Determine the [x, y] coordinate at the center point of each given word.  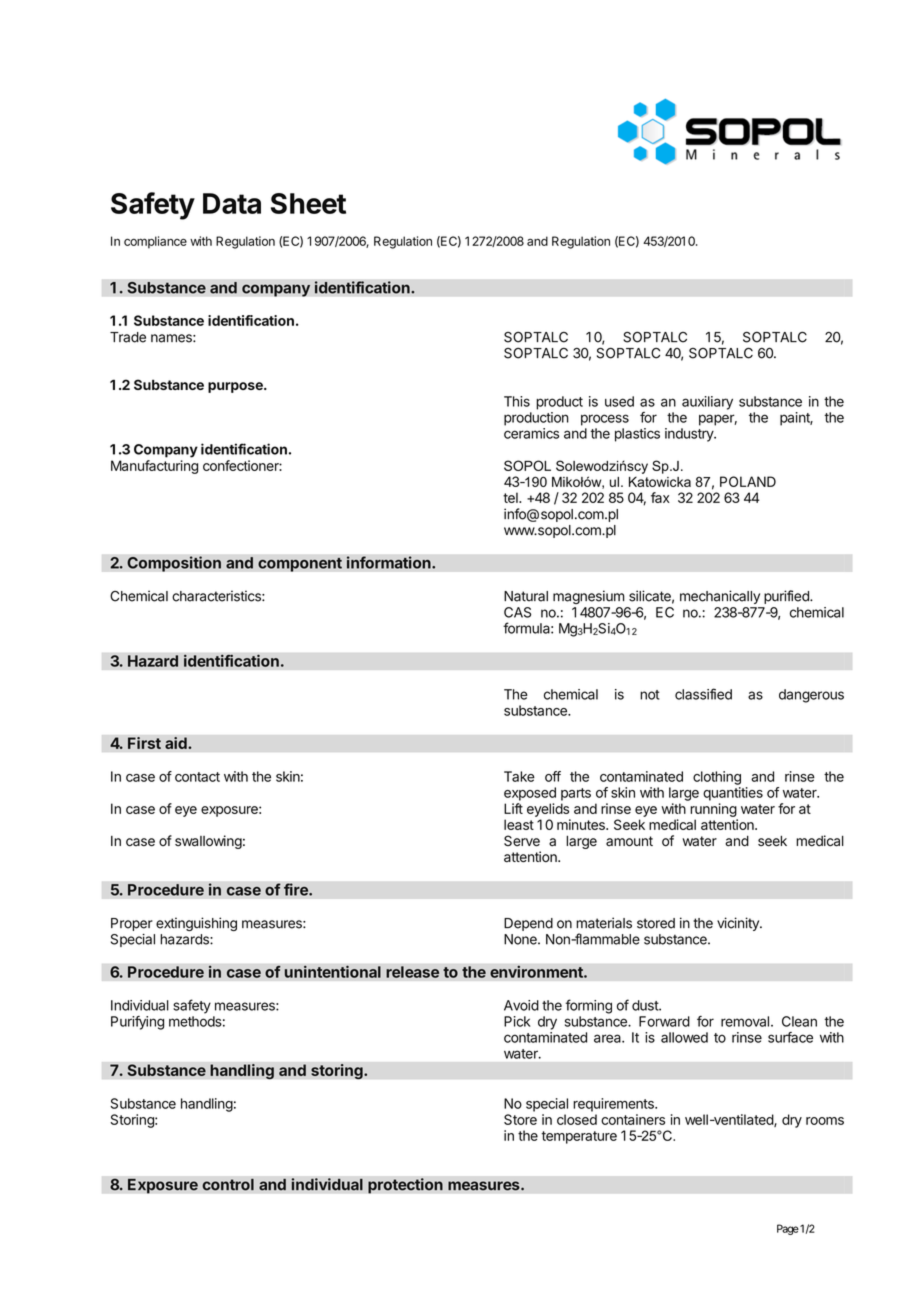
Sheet [308, 203]
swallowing [208, 842]
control [228, 1184]
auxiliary [707, 403]
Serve [522, 841]
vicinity [739, 924]
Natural [526, 596]
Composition [174, 564]
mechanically [720, 597]
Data [232, 203]
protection [405, 1186]
